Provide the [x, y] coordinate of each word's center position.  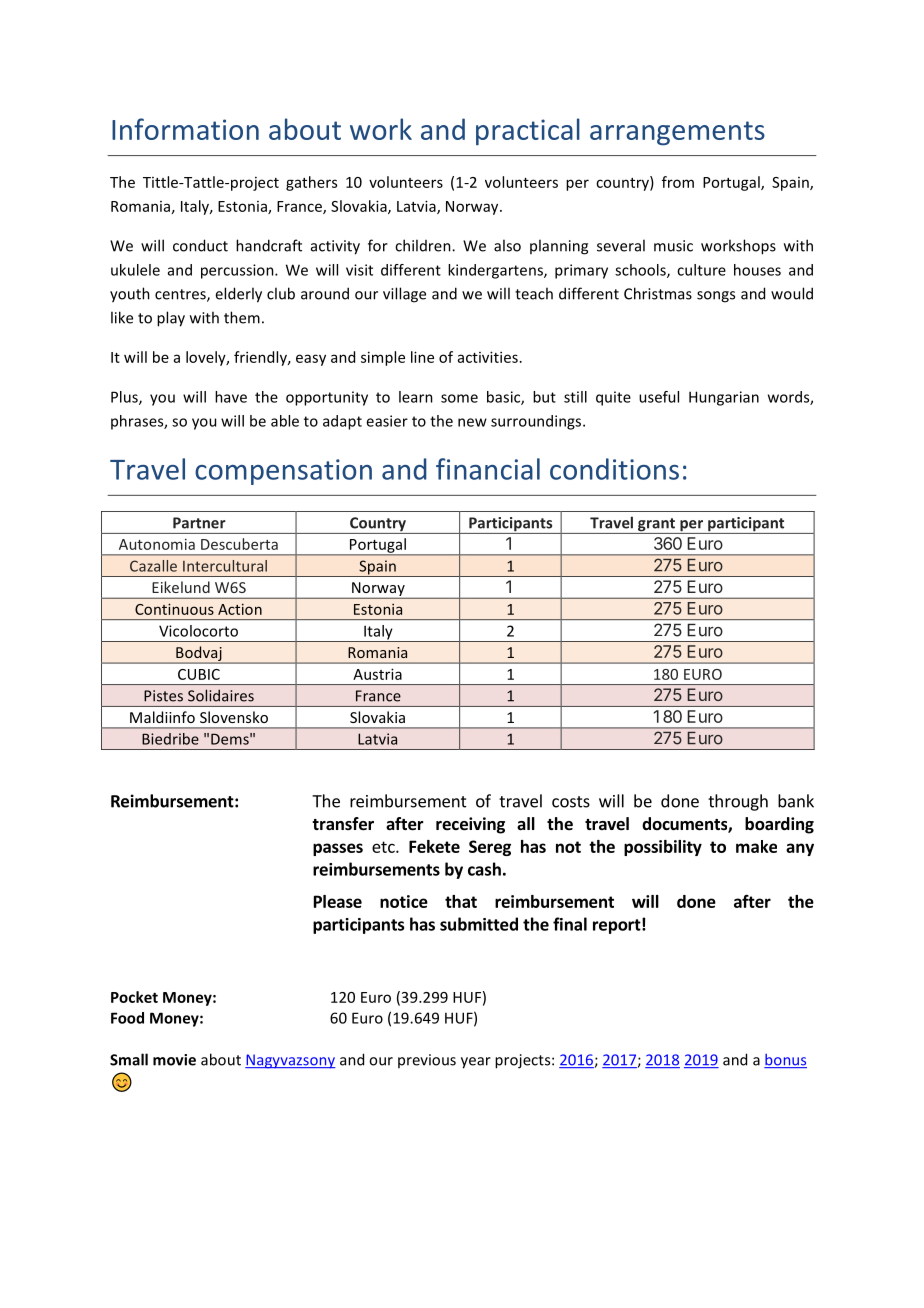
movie [174, 1060]
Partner [199, 523]
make [756, 846]
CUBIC [199, 674]
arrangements [677, 133]
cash [484, 869]
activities [488, 357]
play [171, 319]
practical [528, 131]
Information [185, 129]
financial [488, 469]
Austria [377, 674]
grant [657, 526]
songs [716, 297]
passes [338, 849]
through [738, 802]
